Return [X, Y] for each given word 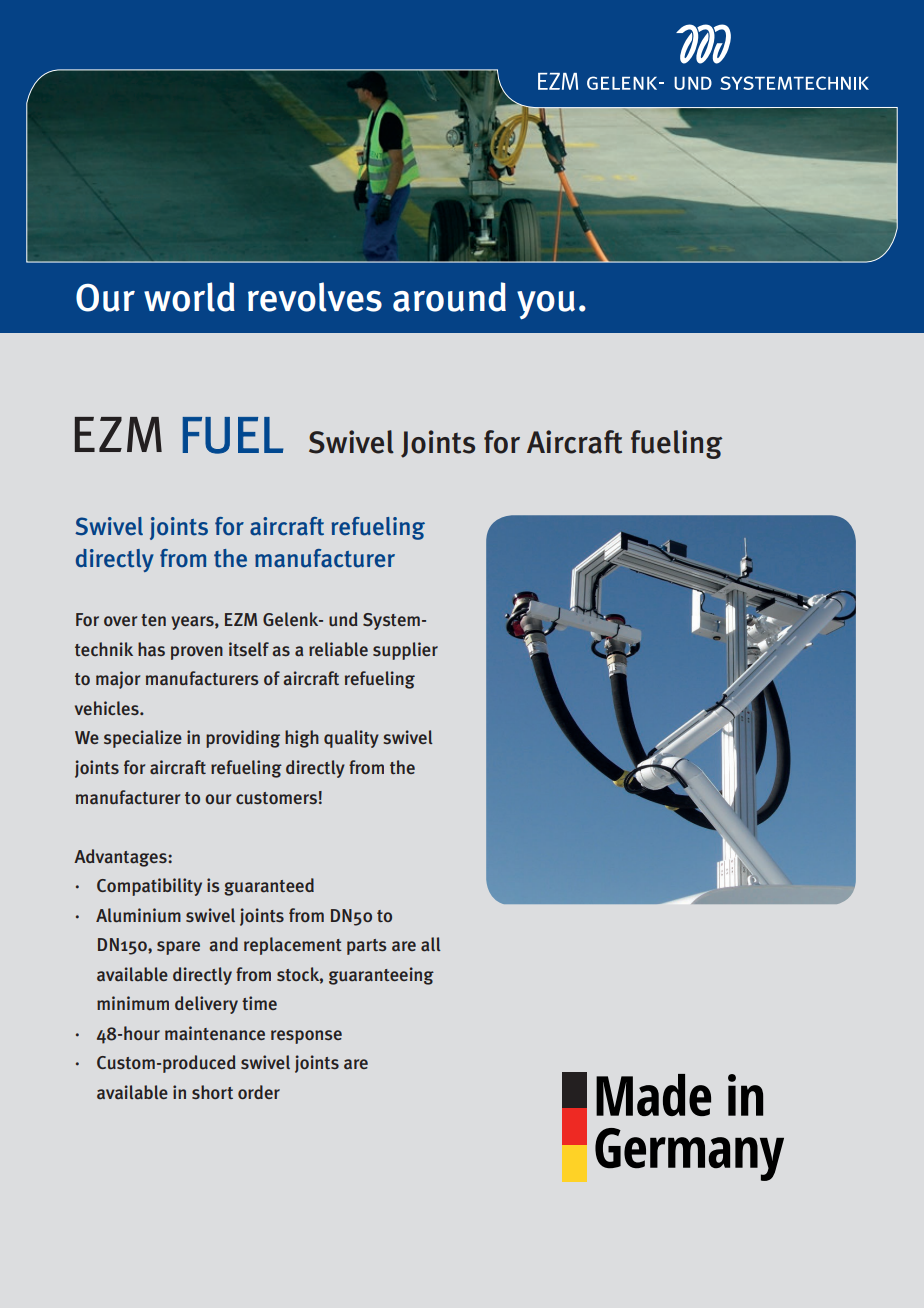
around [449, 297]
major [118, 680]
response [306, 1037]
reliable [338, 649]
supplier [405, 651]
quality [351, 739]
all [431, 944]
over [120, 621]
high [302, 739]
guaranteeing [381, 976]
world [189, 297]
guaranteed [269, 887]
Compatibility [149, 887]
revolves [315, 297]
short [212, 1092]
